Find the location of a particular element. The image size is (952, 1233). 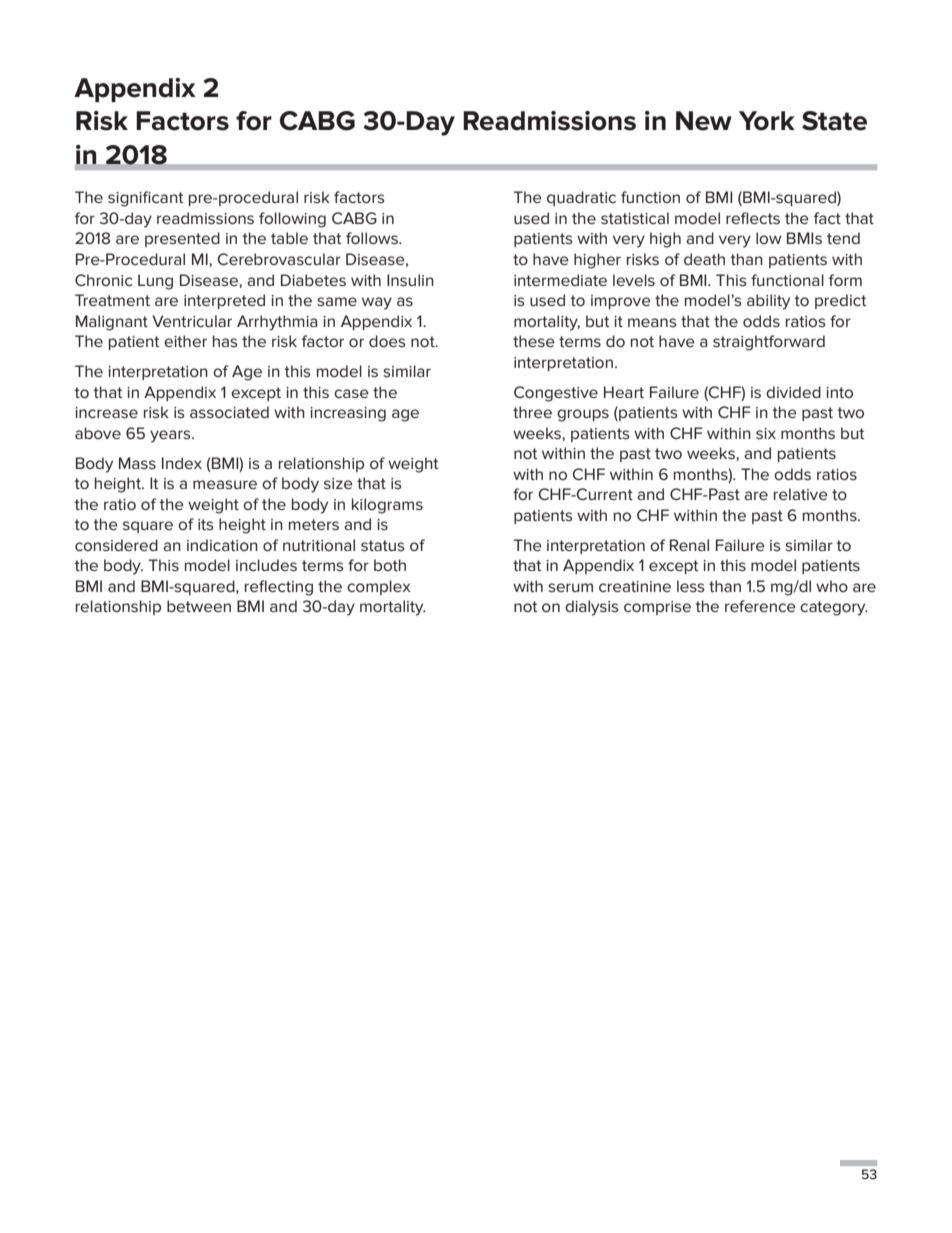

complex is located at coordinates (379, 587).
